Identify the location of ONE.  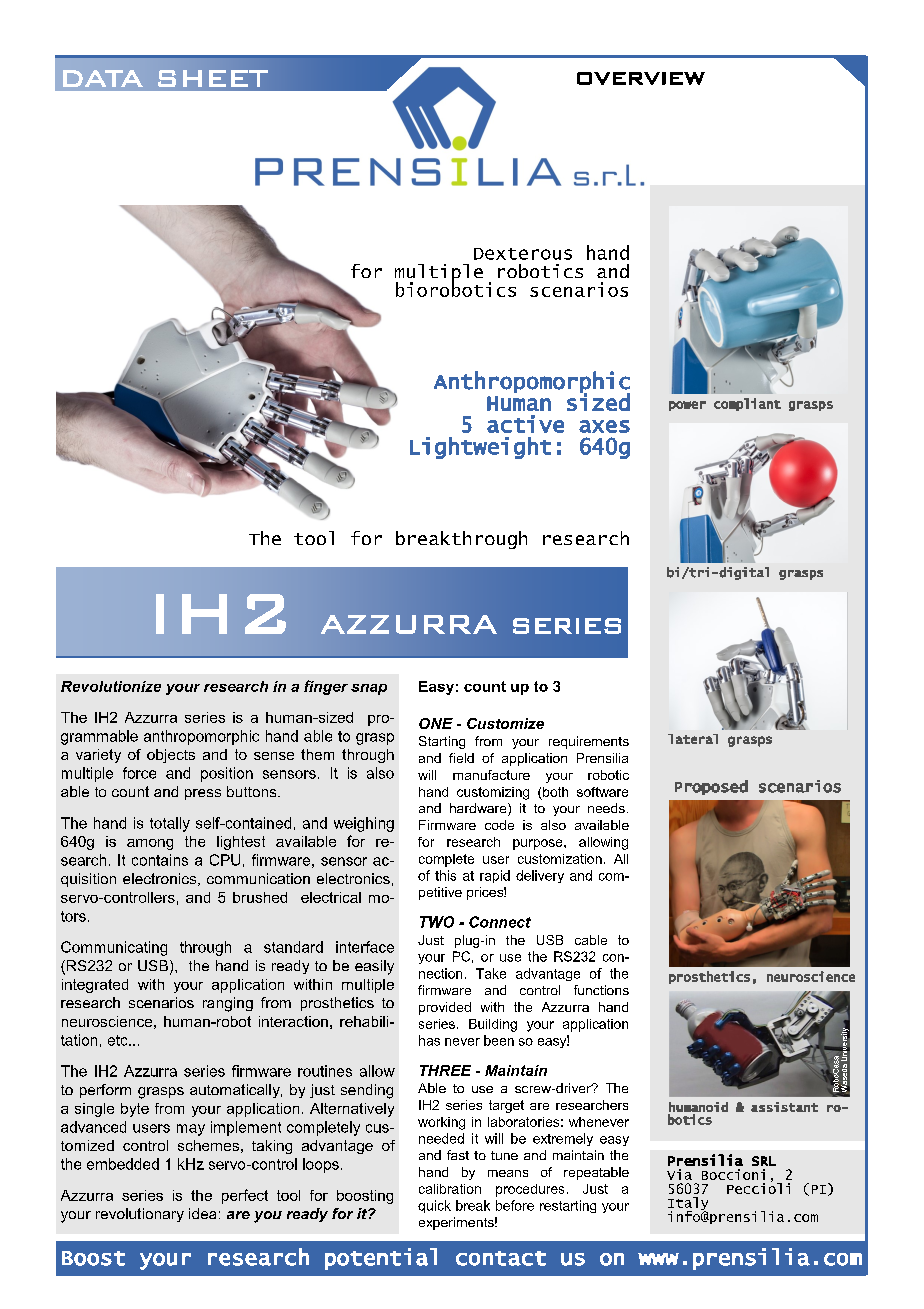
(436, 723).
